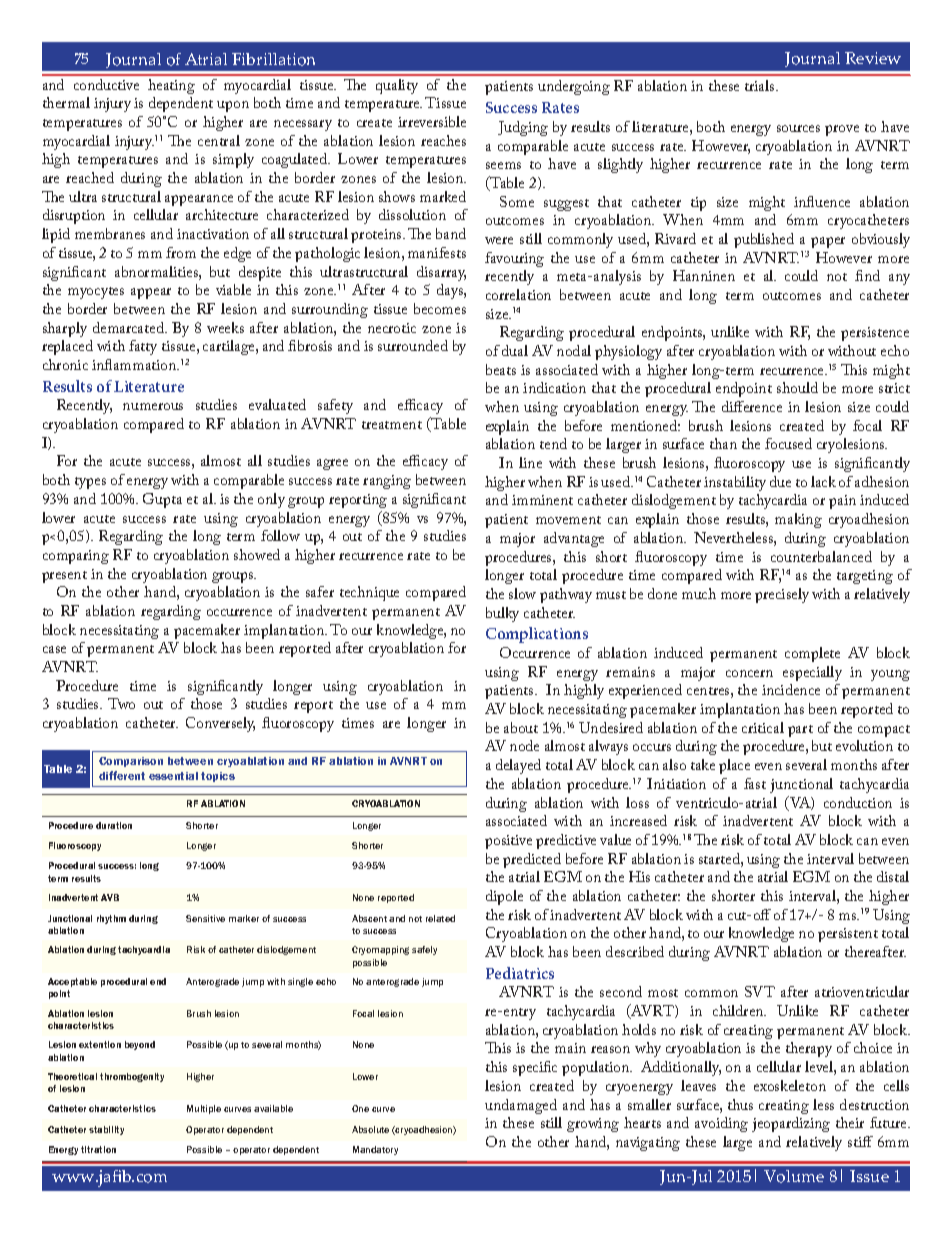 Image resolution: width=952 pixels, height=1233 pixels. What do you see at coordinates (521, 1106) in the screenshot?
I see `undamaged` at bounding box center [521, 1106].
